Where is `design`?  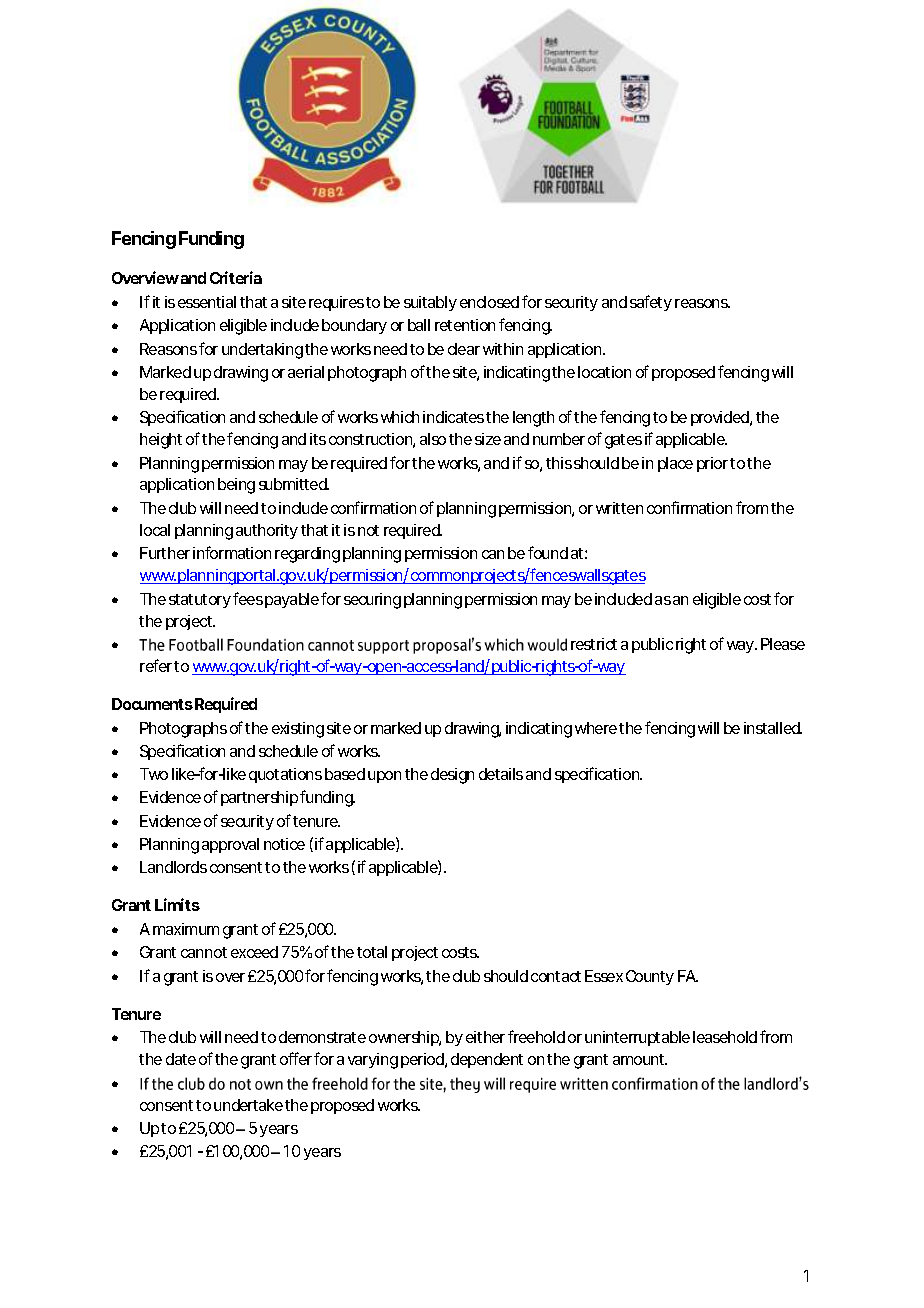 design is located at coordinates (452, 776).
